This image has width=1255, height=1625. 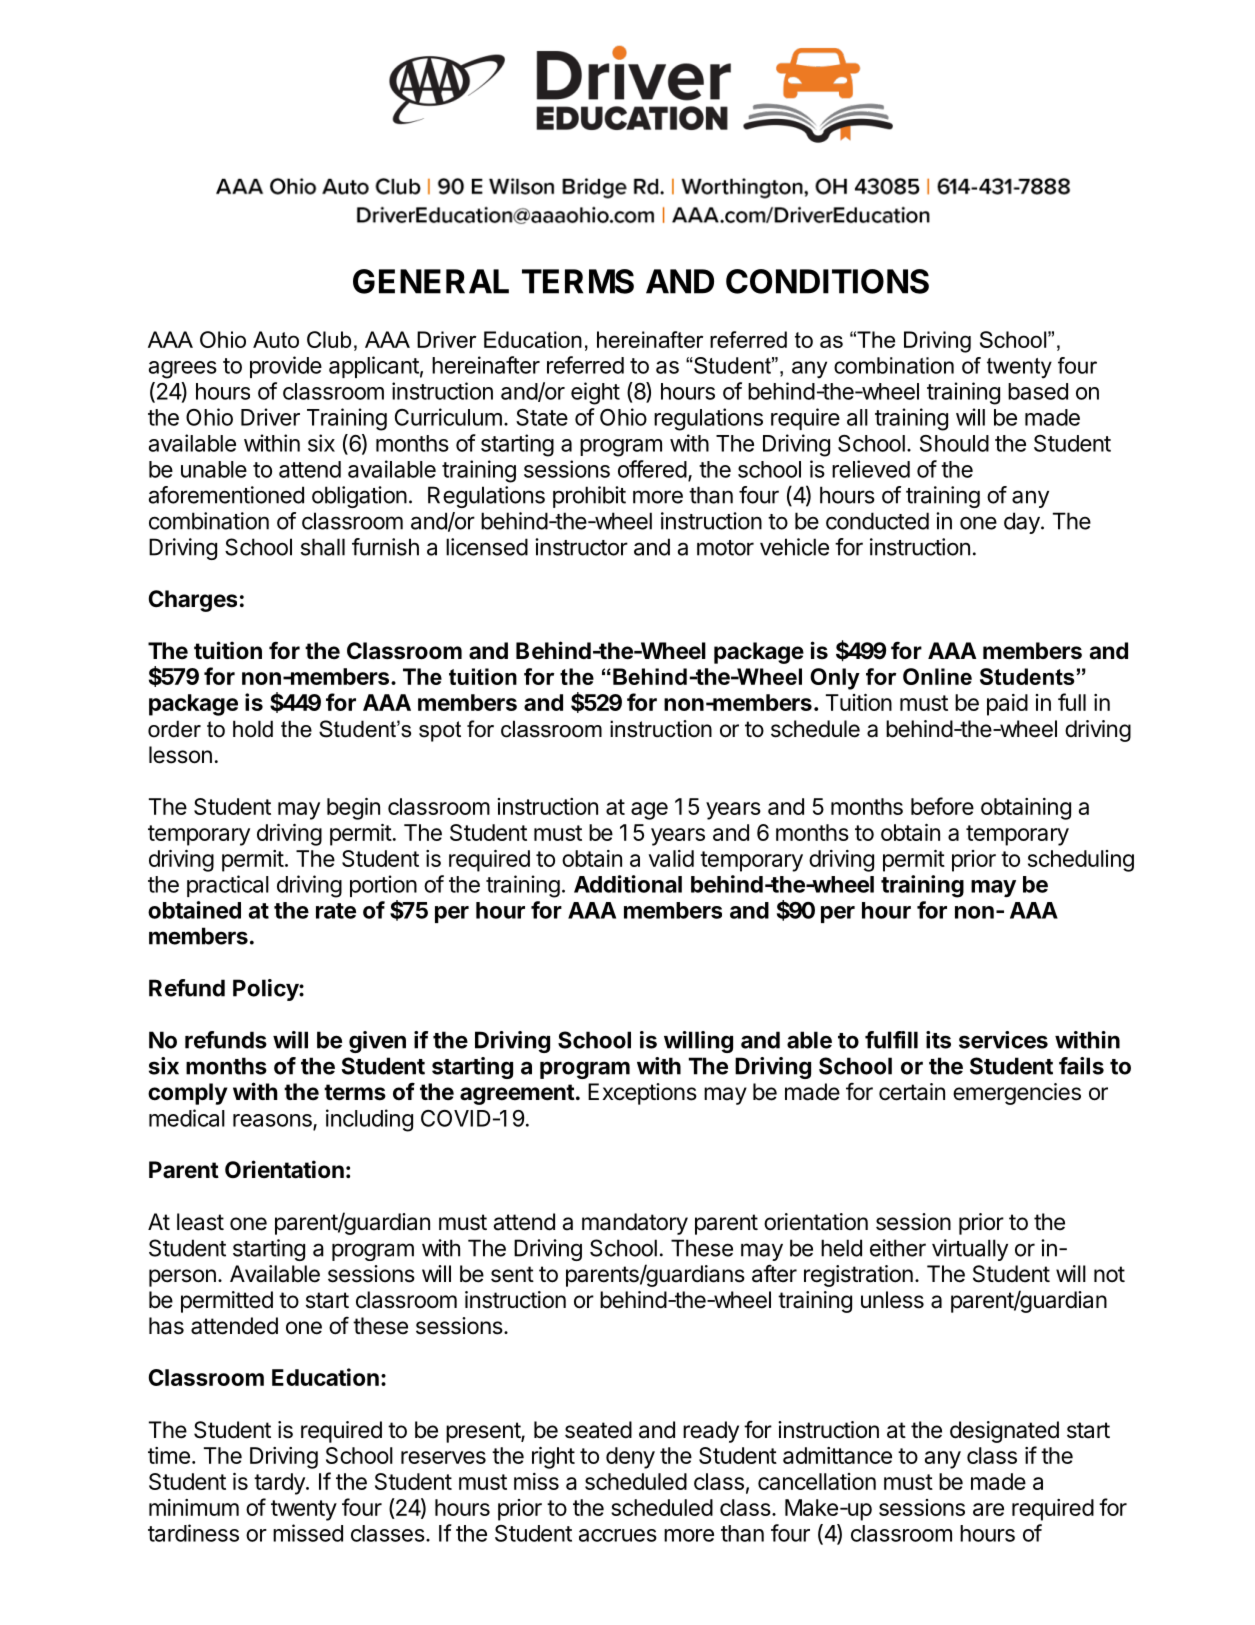 I want to click on scheduling, so click(x=1081, y=861).
